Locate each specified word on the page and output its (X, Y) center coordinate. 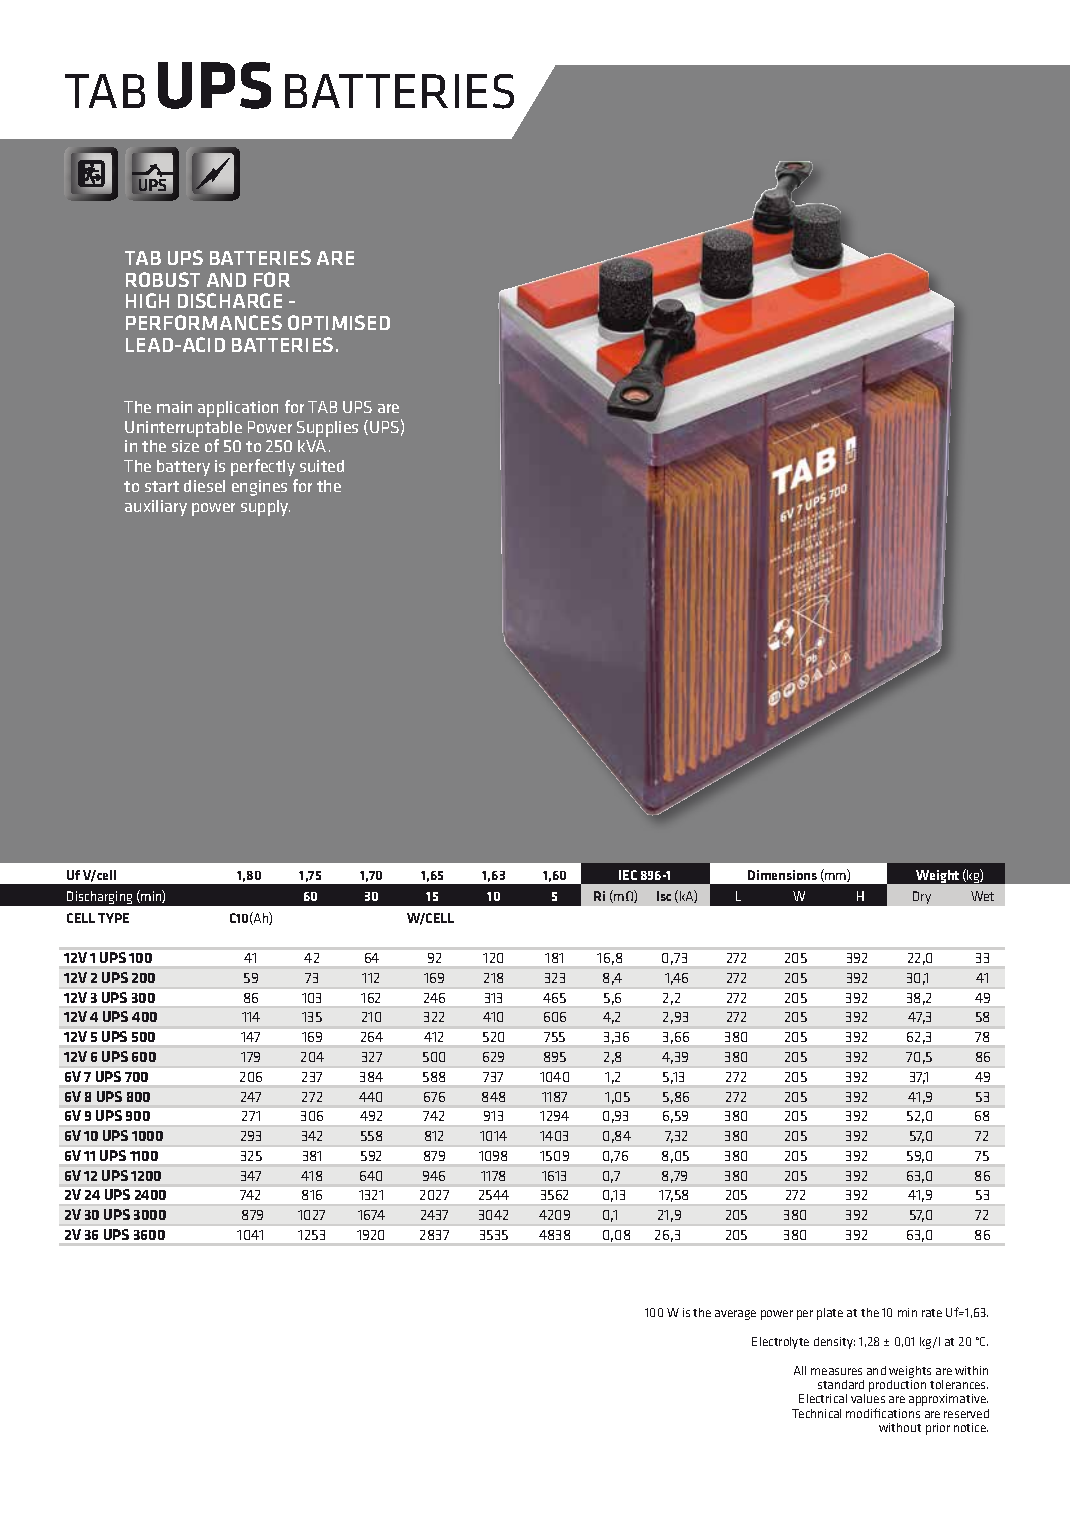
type (113, 918)
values (868, 1398)
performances (204, 322)
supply (265, 508)
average (735, 1315)
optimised (339, 322)
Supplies (327, 429)
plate (830, 1314)
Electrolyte (780, 1343)
